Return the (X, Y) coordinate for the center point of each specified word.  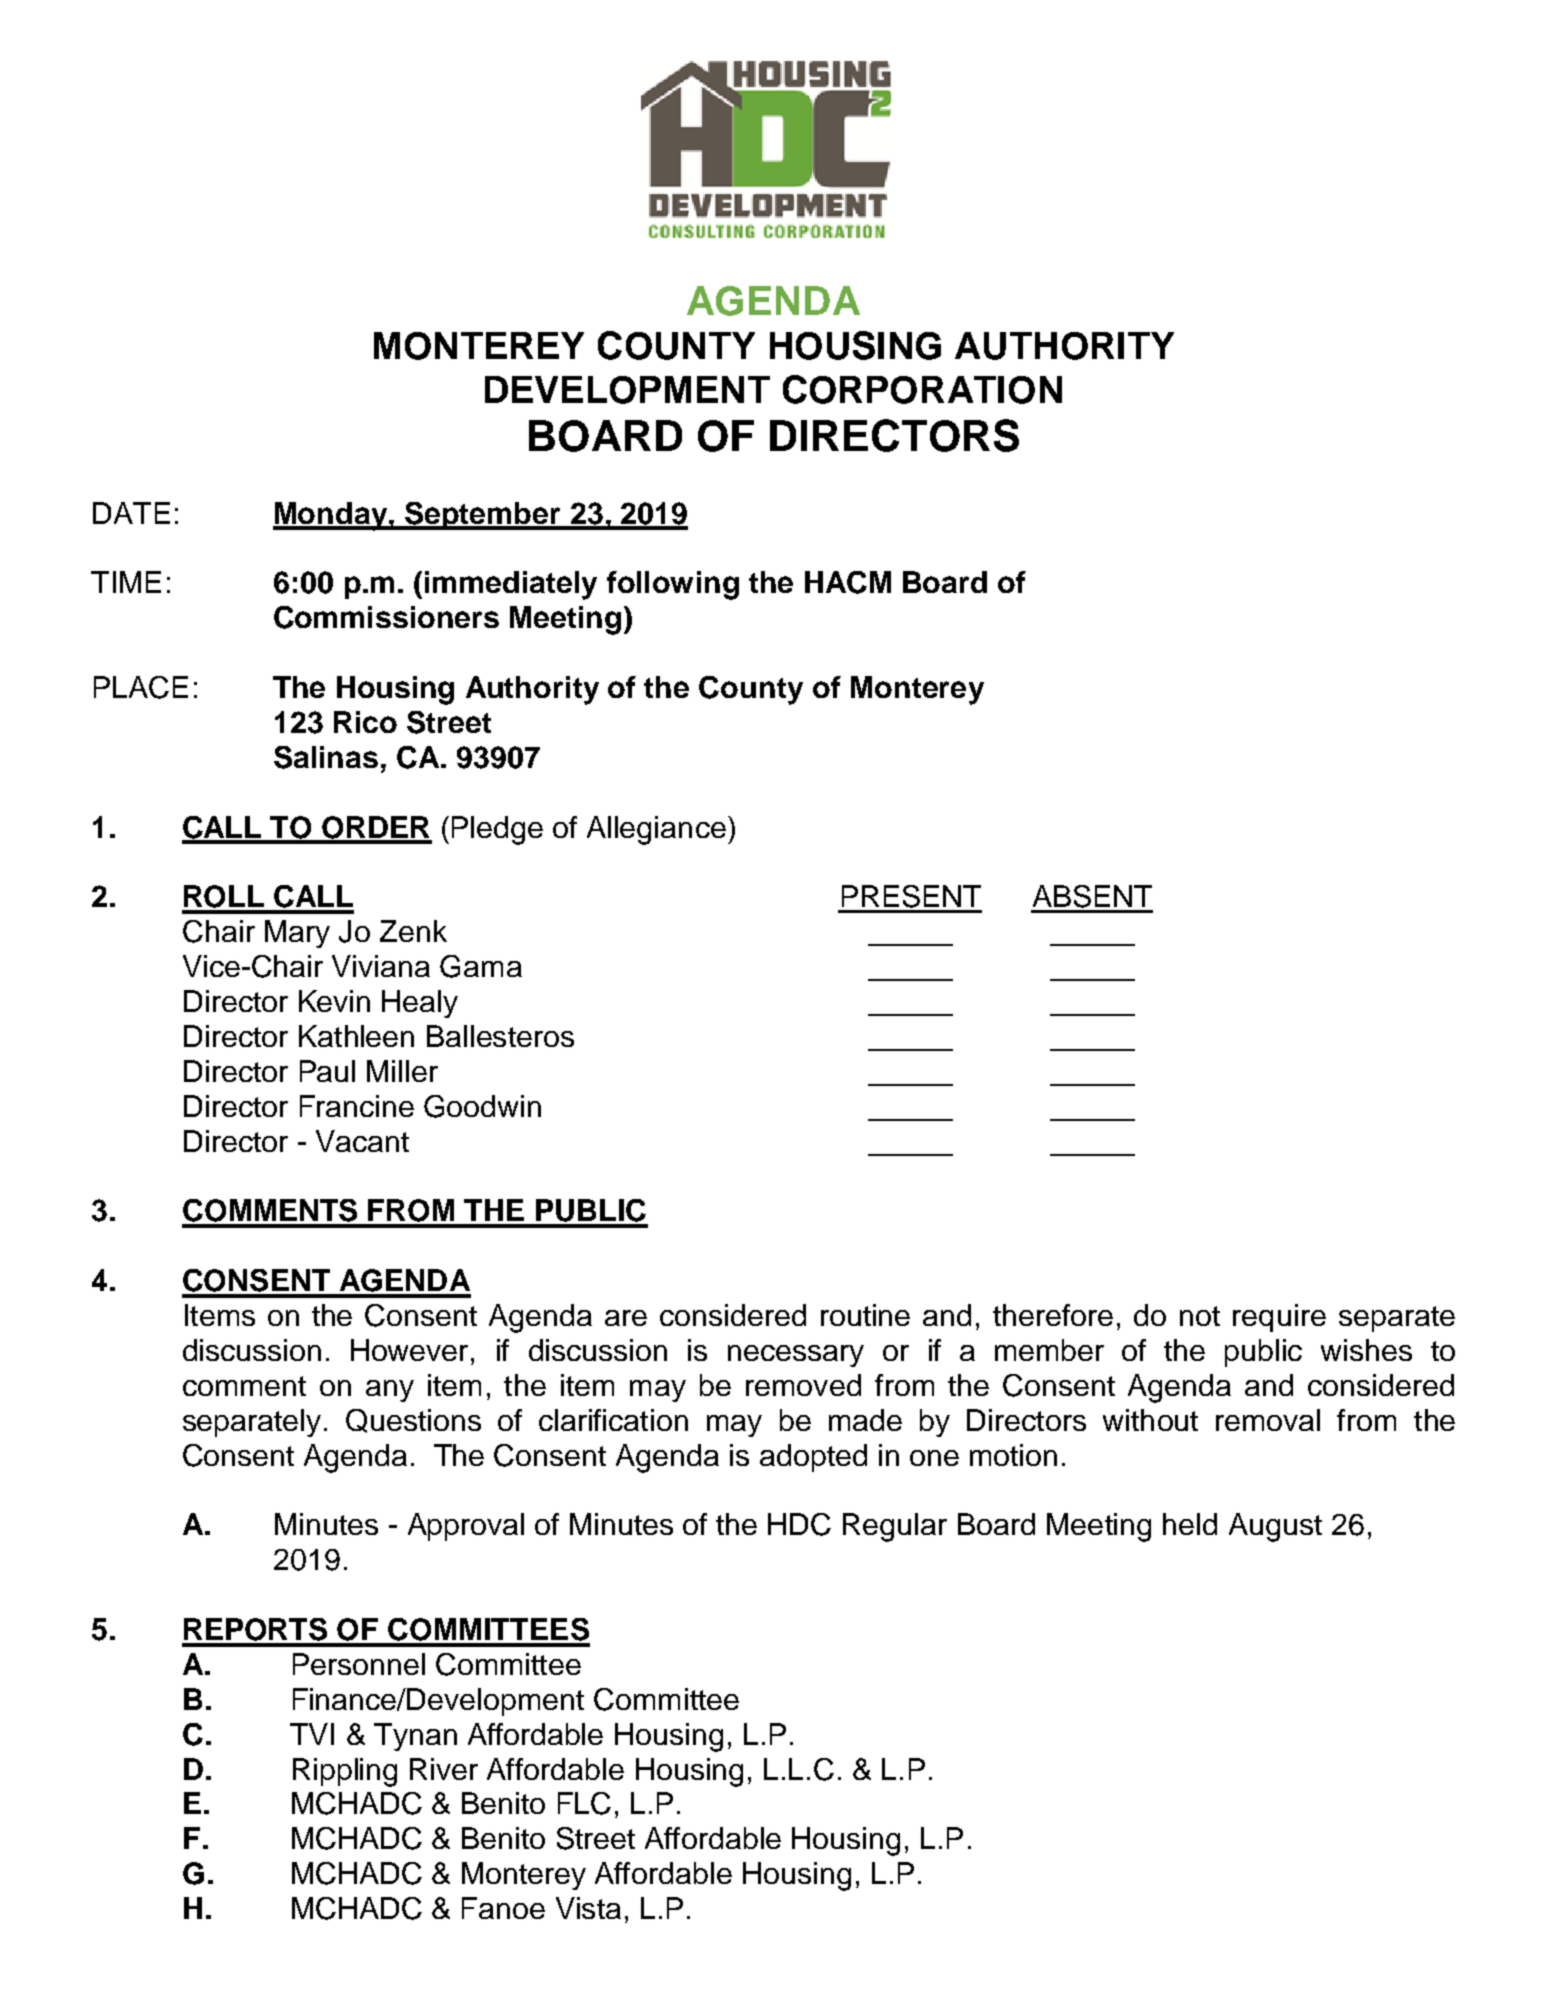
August (1275, 1527)
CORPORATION (922, 389)
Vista (588, 1908)
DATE (131, 513)
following (673, 585)
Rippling (345, 1772)
